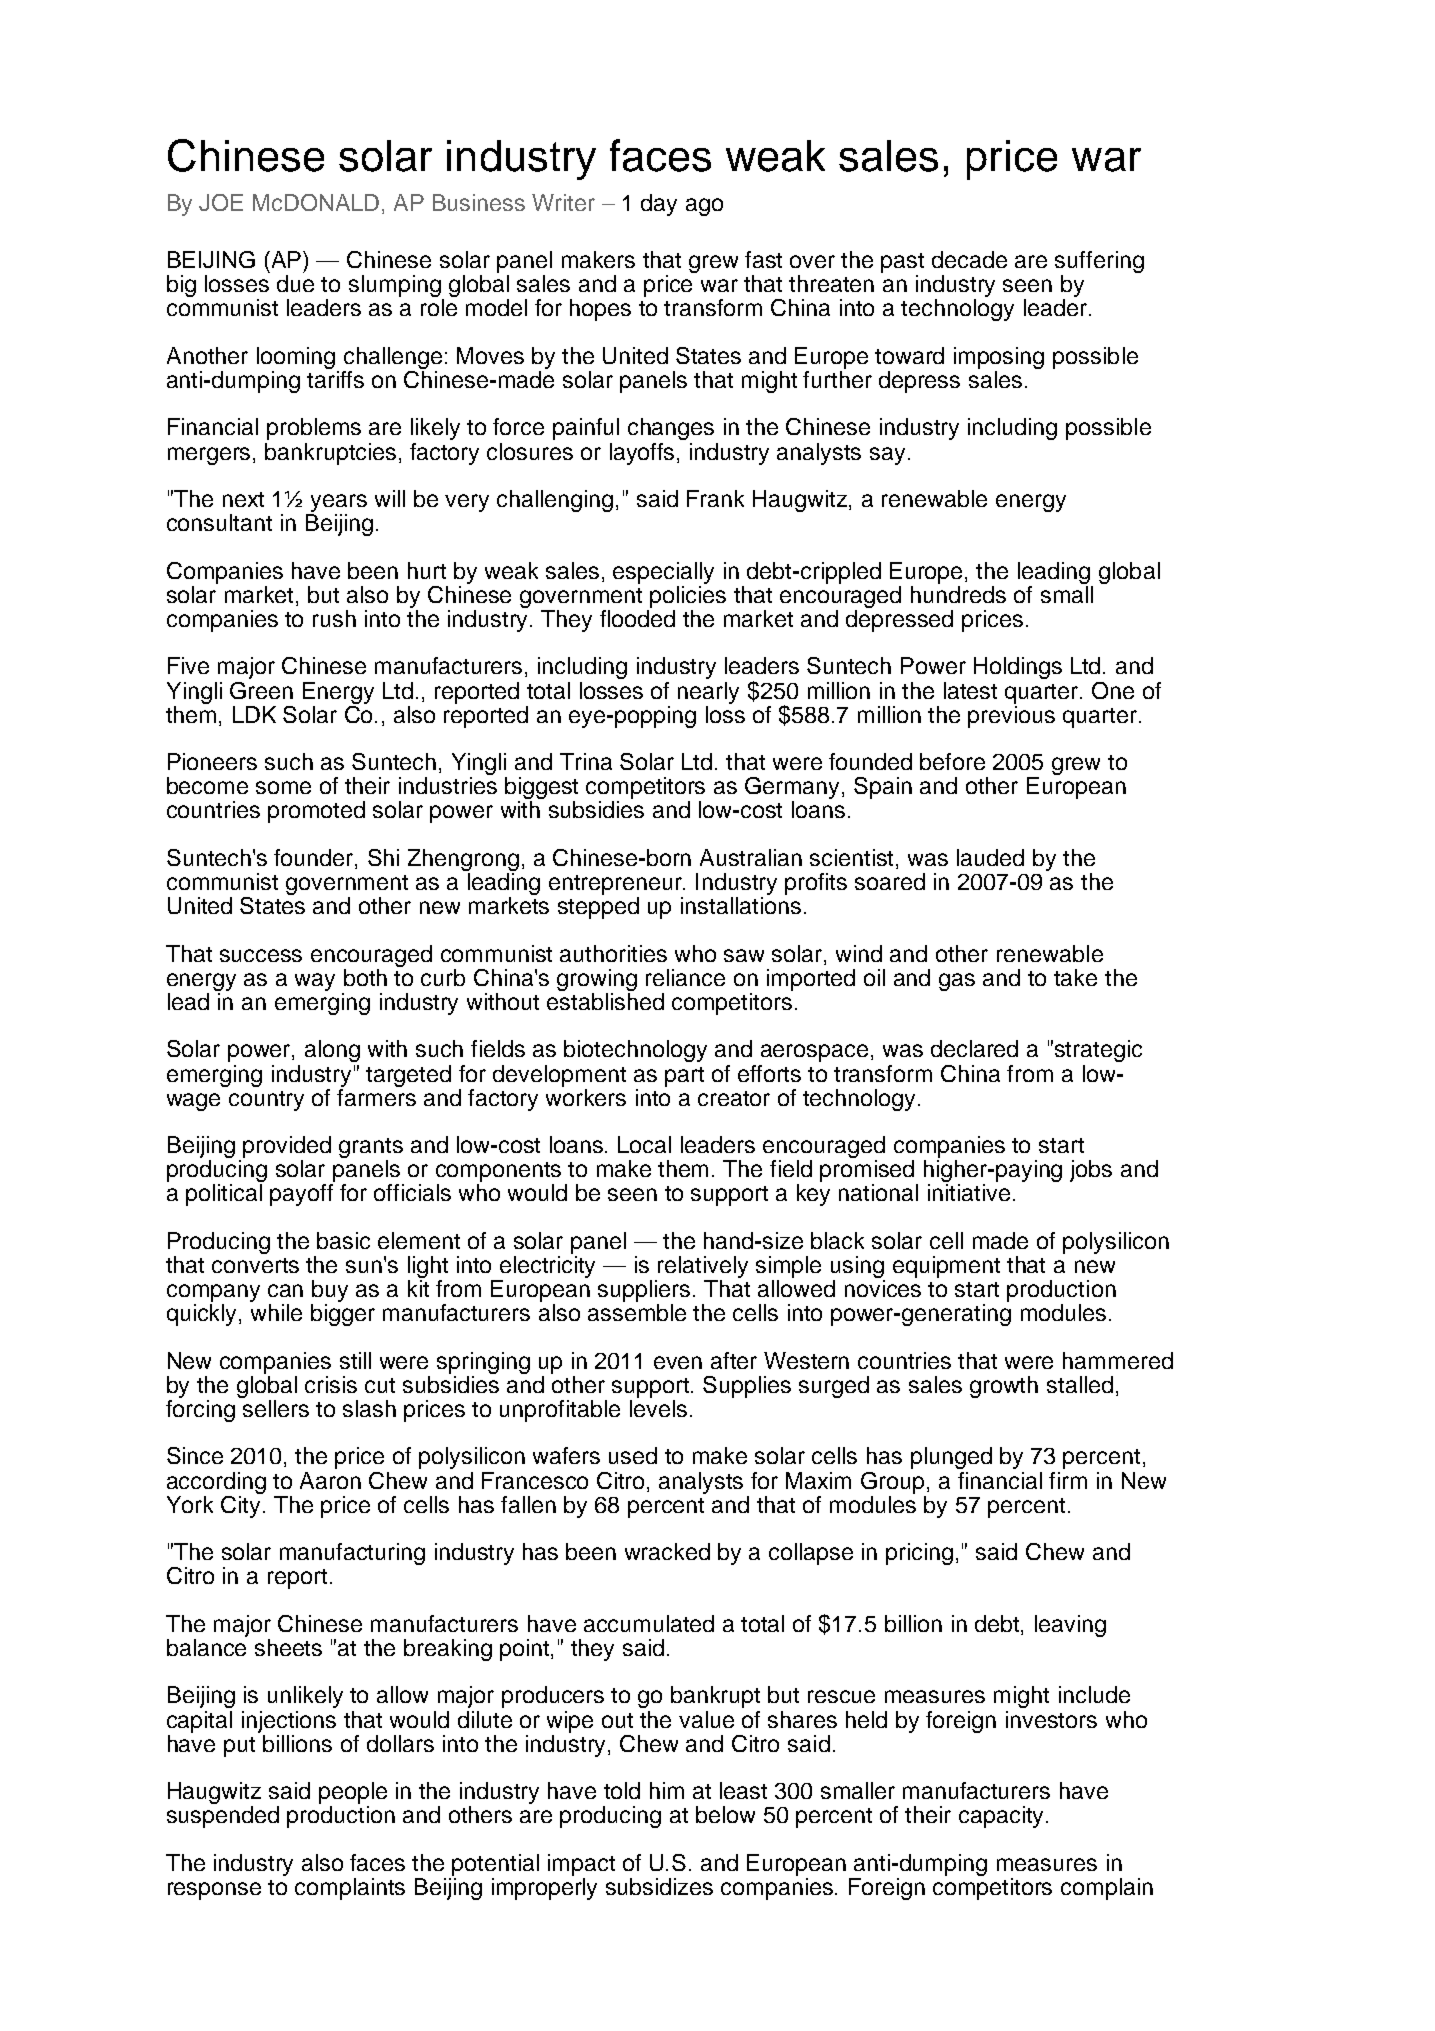 The height and width of the screenshot is (2031, 1435). What do you see at coordinates (295, 283) in the screenshot?
I see `due` at bounding box center [295, 283].
